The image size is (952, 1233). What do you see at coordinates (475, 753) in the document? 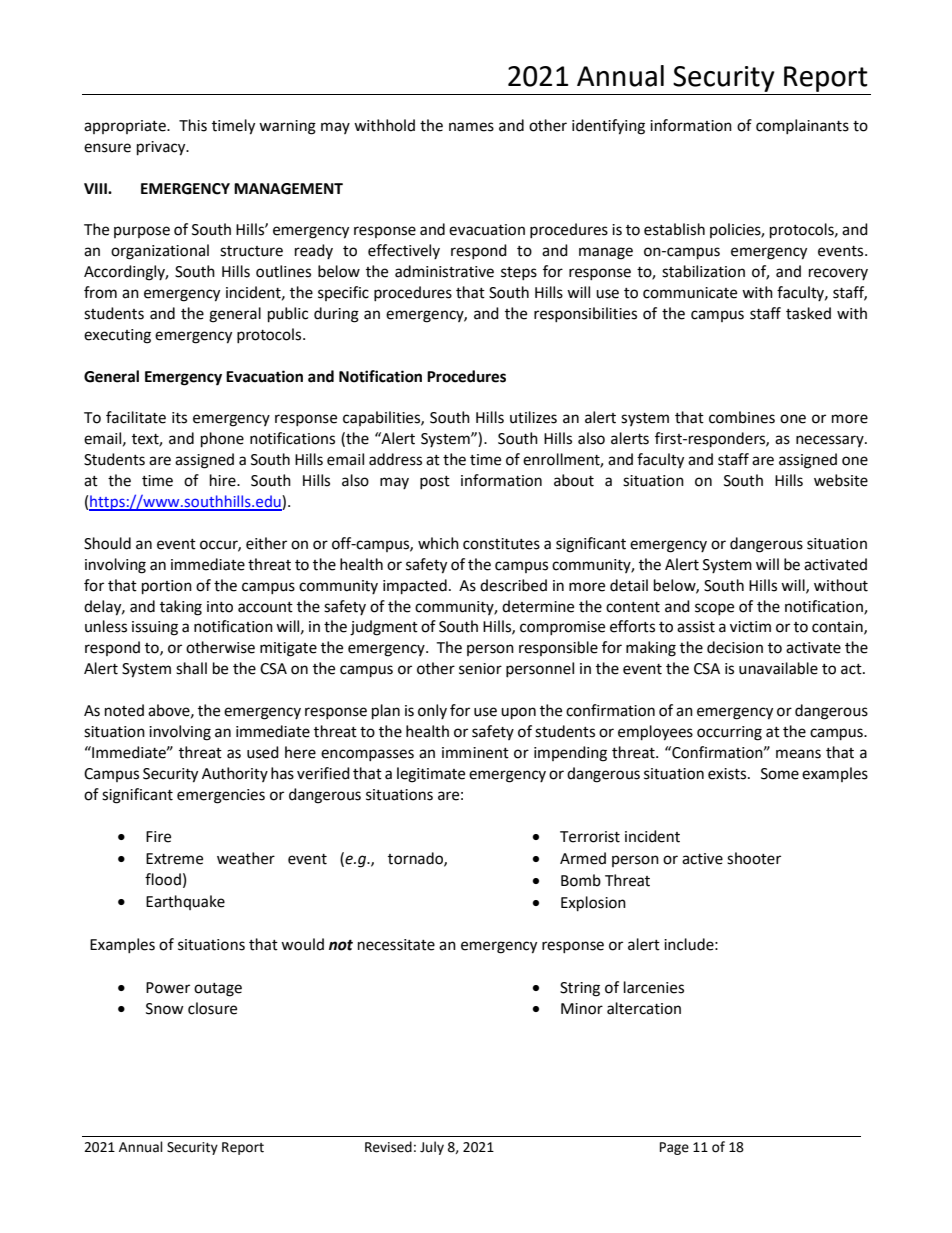
I see `imminent` at bounding box center [475, 753].
